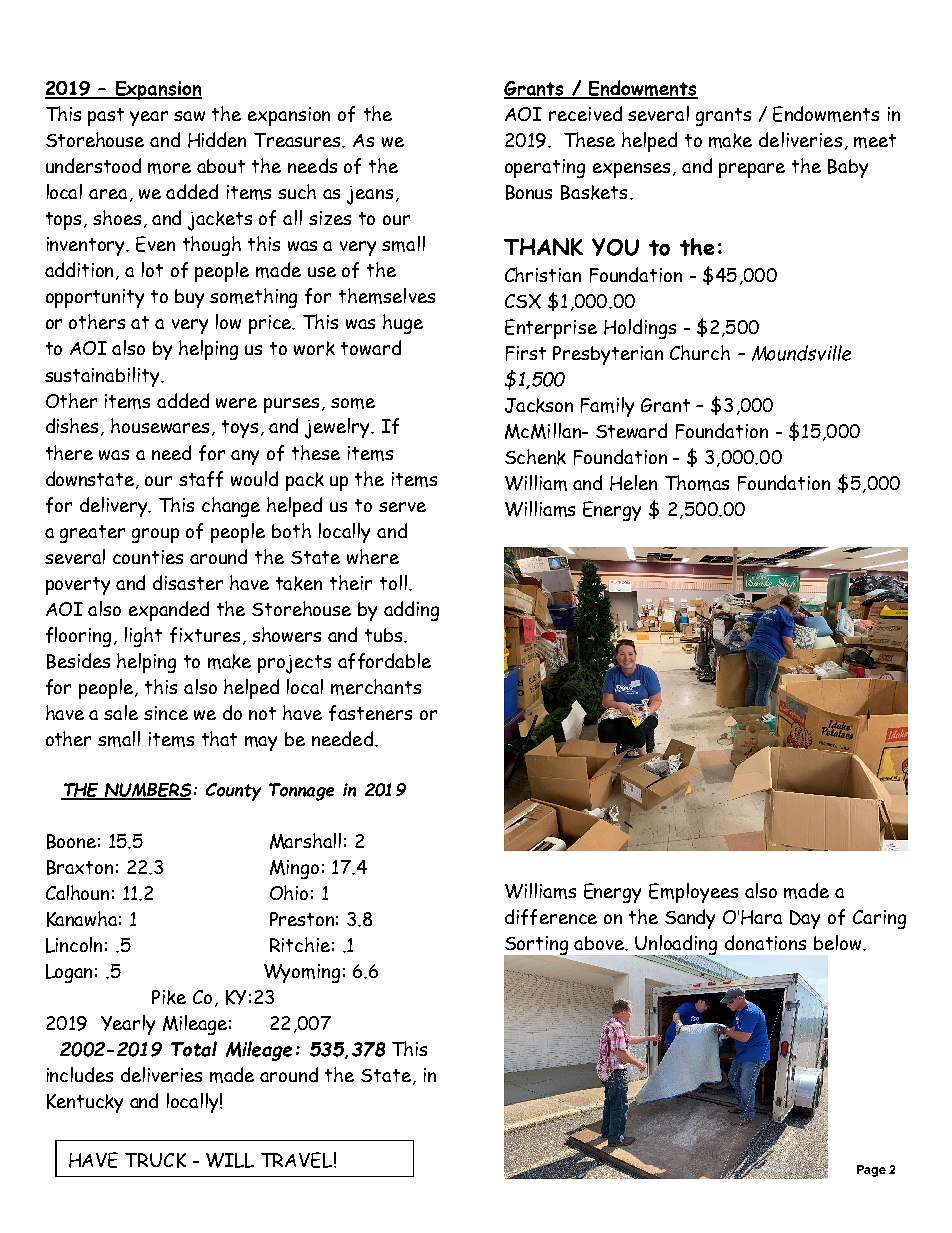 The image size is (952, 1233). I want to click on Church, so click(700, 352).
